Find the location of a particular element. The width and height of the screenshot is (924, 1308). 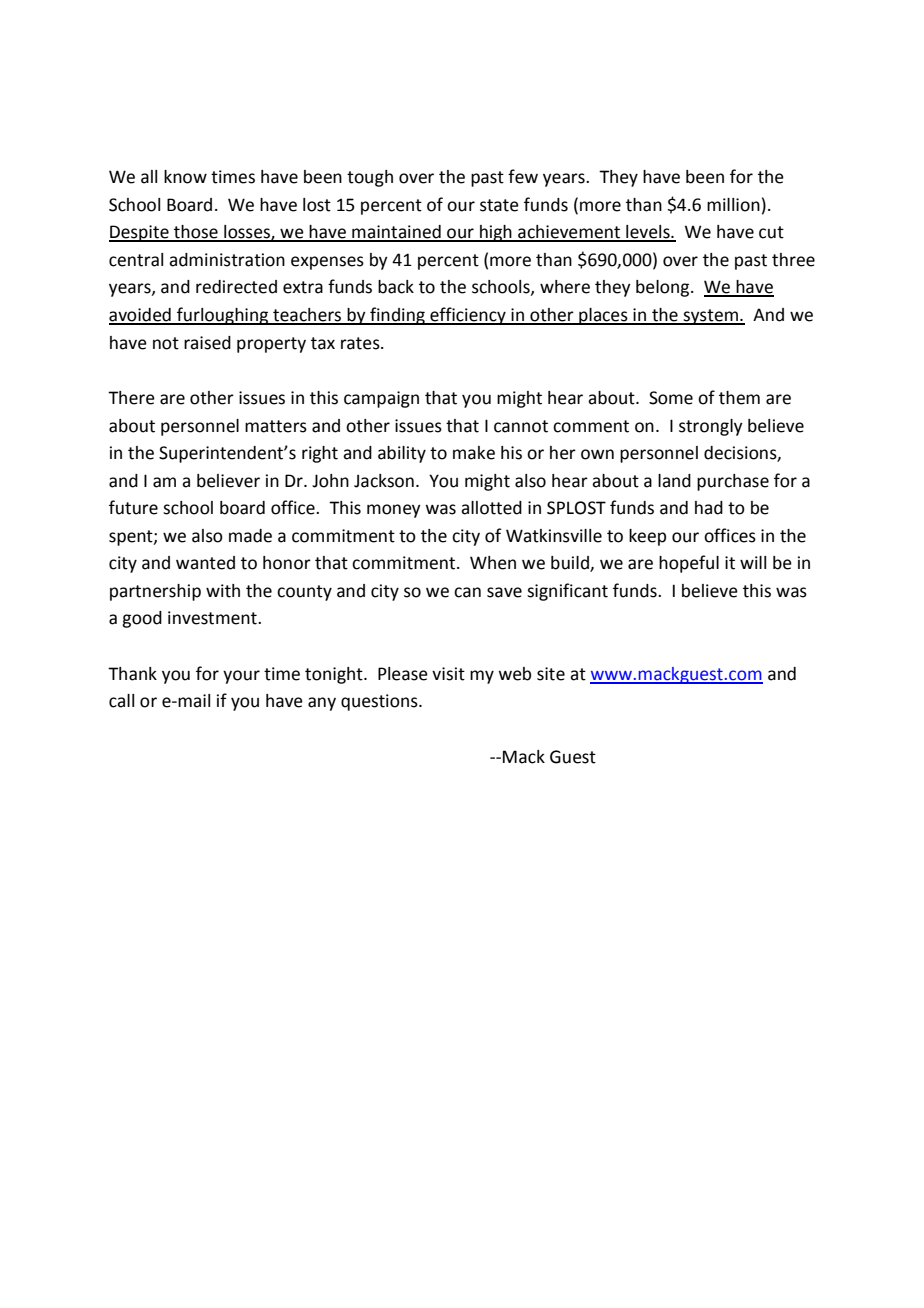

site is located at coordinates (551, 674).
